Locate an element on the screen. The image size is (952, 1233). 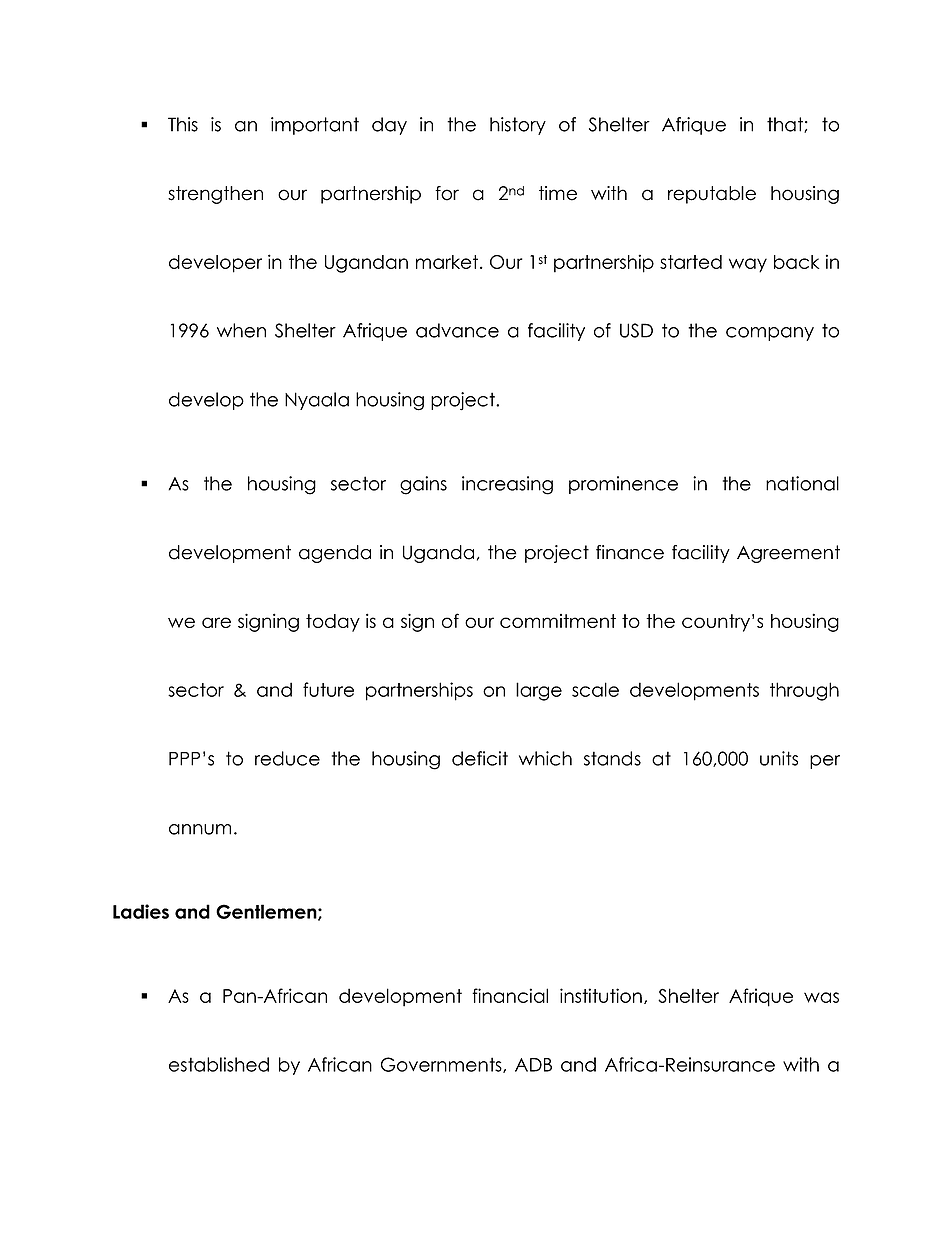
Agreement is located at coordinates (788, 554).
